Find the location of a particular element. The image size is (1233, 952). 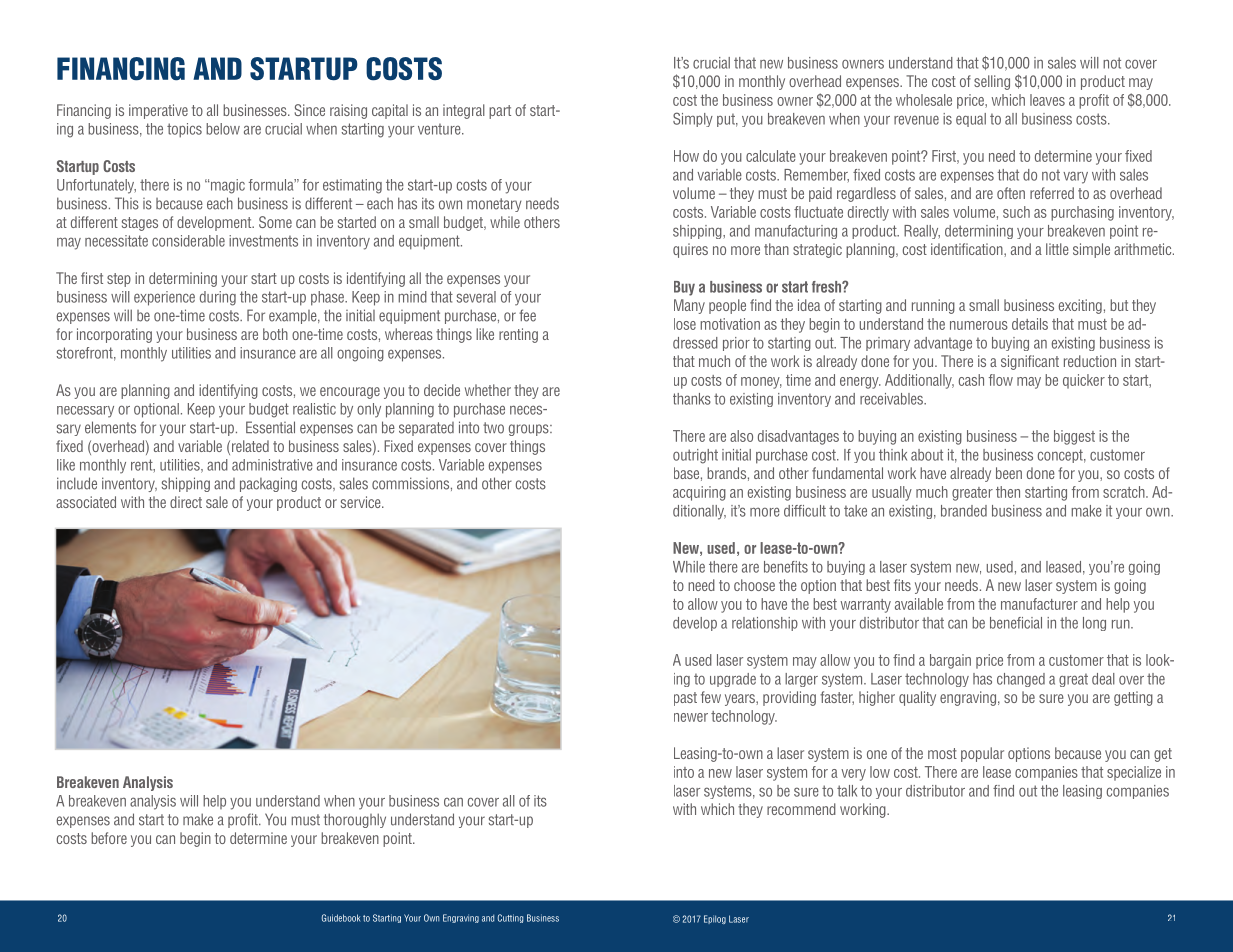

imperative is located at coordinates (158, 111).
